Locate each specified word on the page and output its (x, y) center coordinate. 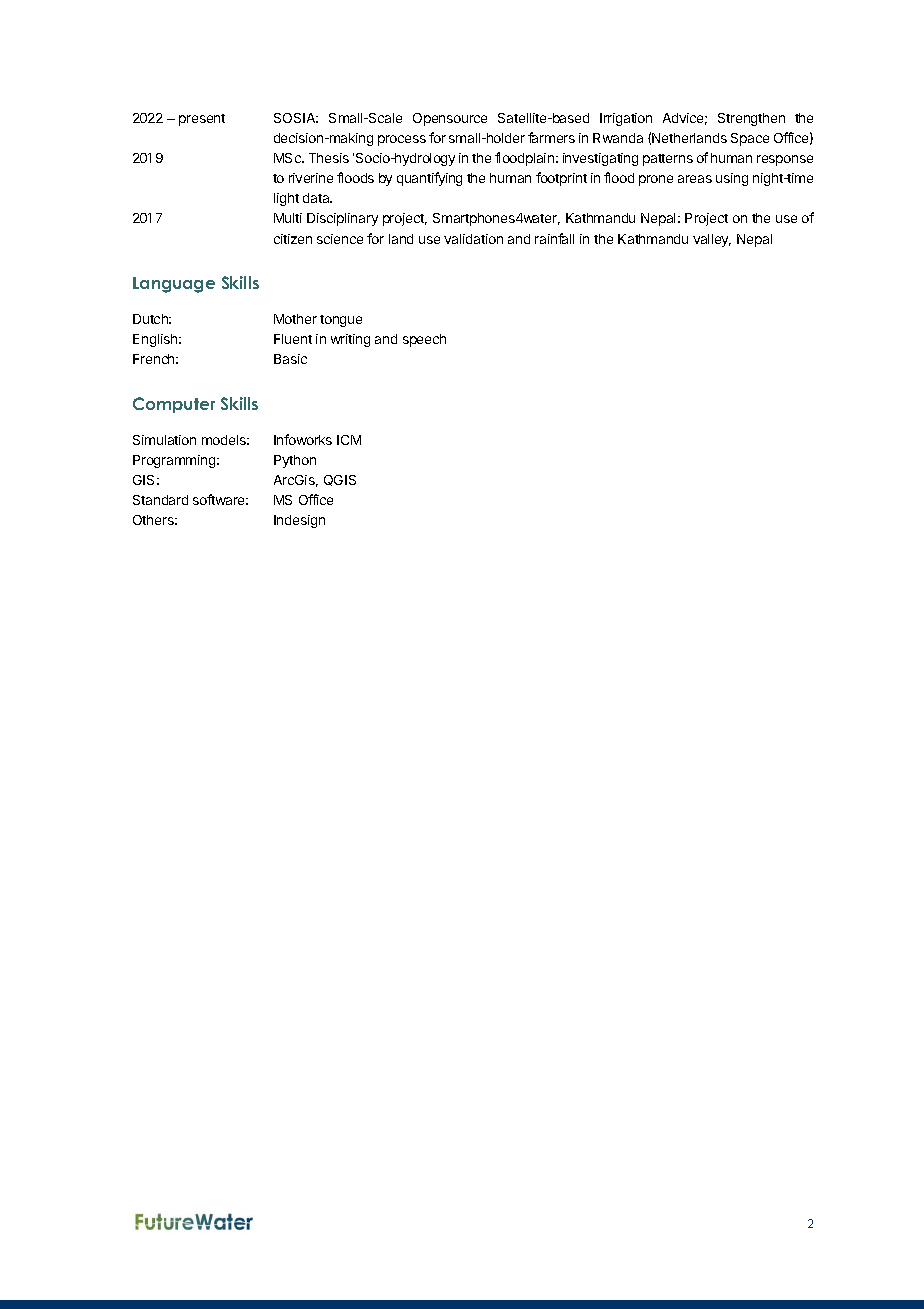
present (202, 120)
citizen (293, 239)
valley (712, 240)
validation (473, 239)
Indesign (299, 521)
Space (750, 139)
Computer (174, 405)
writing (350, 340)
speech (424, 340)
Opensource (450, 119)
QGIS (340, 480)
